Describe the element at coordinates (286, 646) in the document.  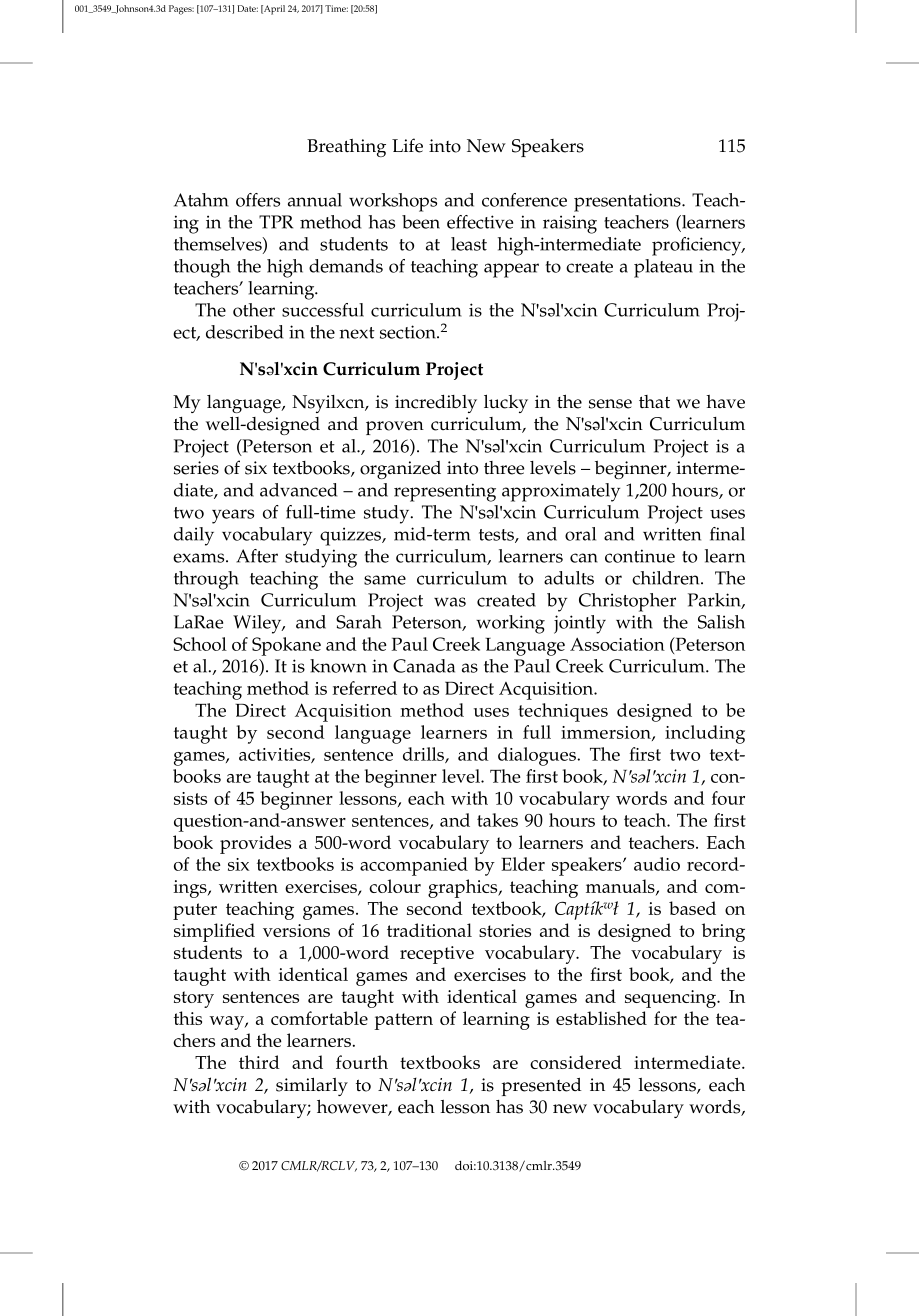
I see `Spokane` at that location.
